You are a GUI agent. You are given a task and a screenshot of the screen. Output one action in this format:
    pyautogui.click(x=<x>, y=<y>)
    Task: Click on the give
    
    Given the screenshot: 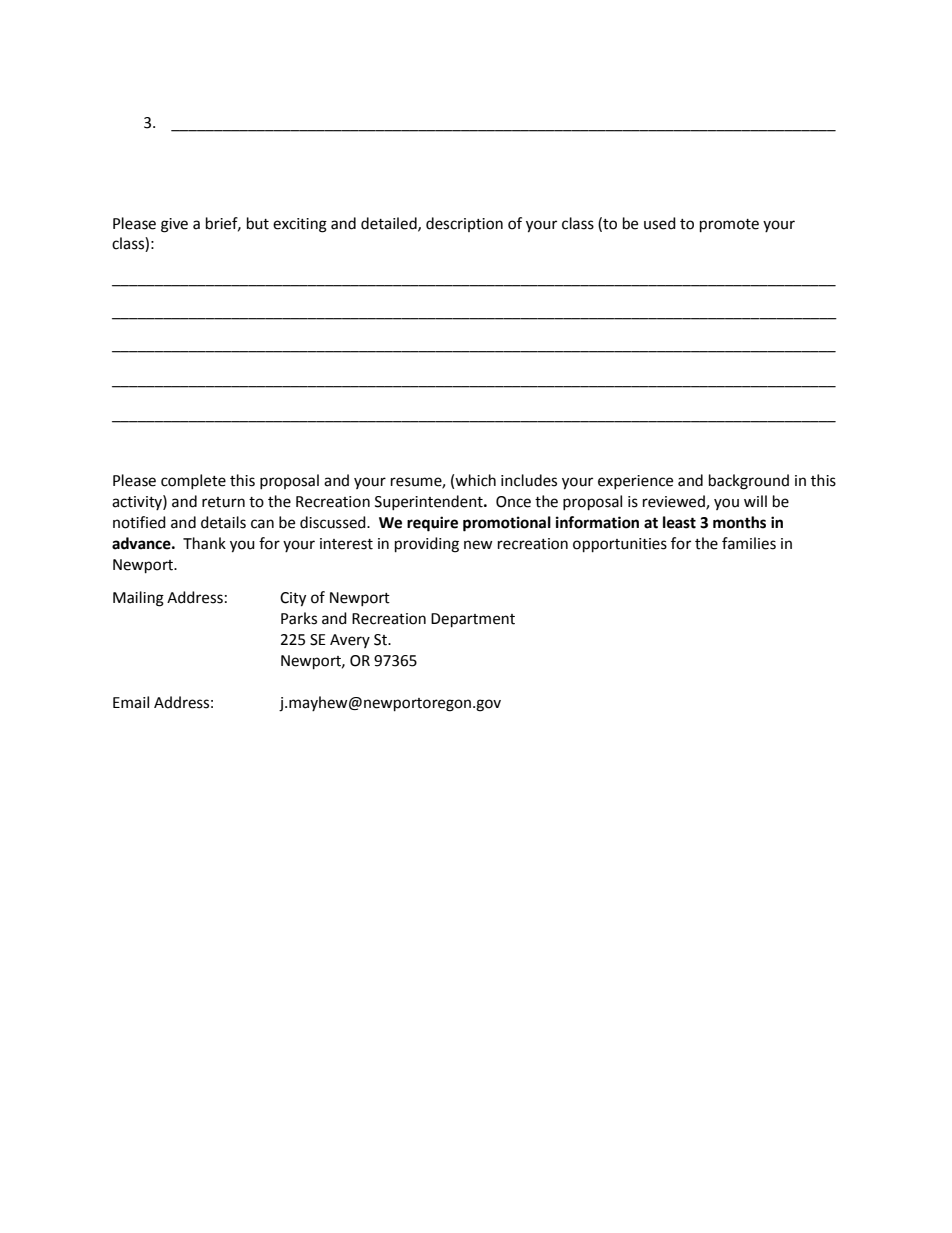 What is the action you would take?
    pyautogui.click(x=174, y=225)
